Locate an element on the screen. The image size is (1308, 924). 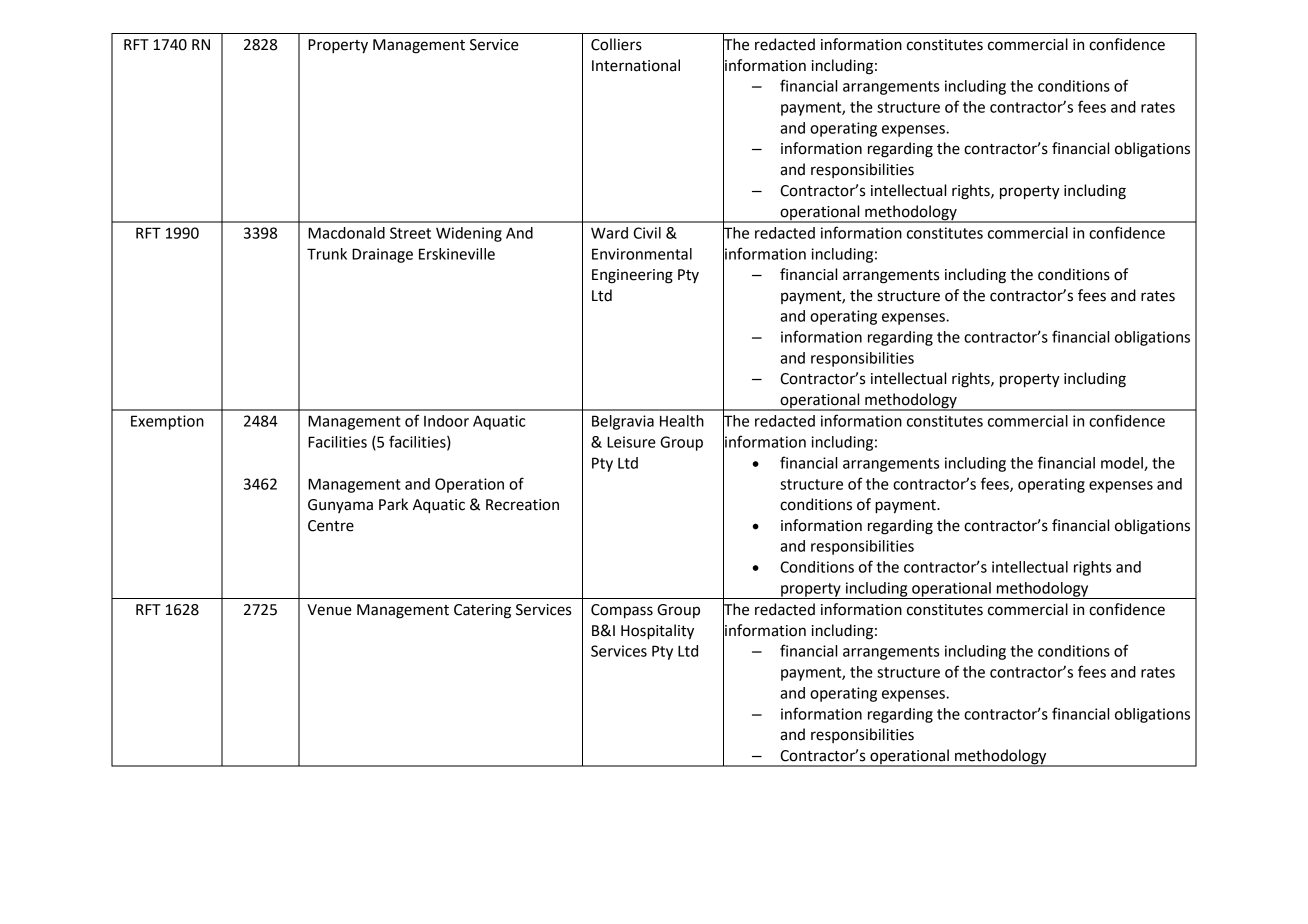
Leisure is located at coordinates (631, 442).
